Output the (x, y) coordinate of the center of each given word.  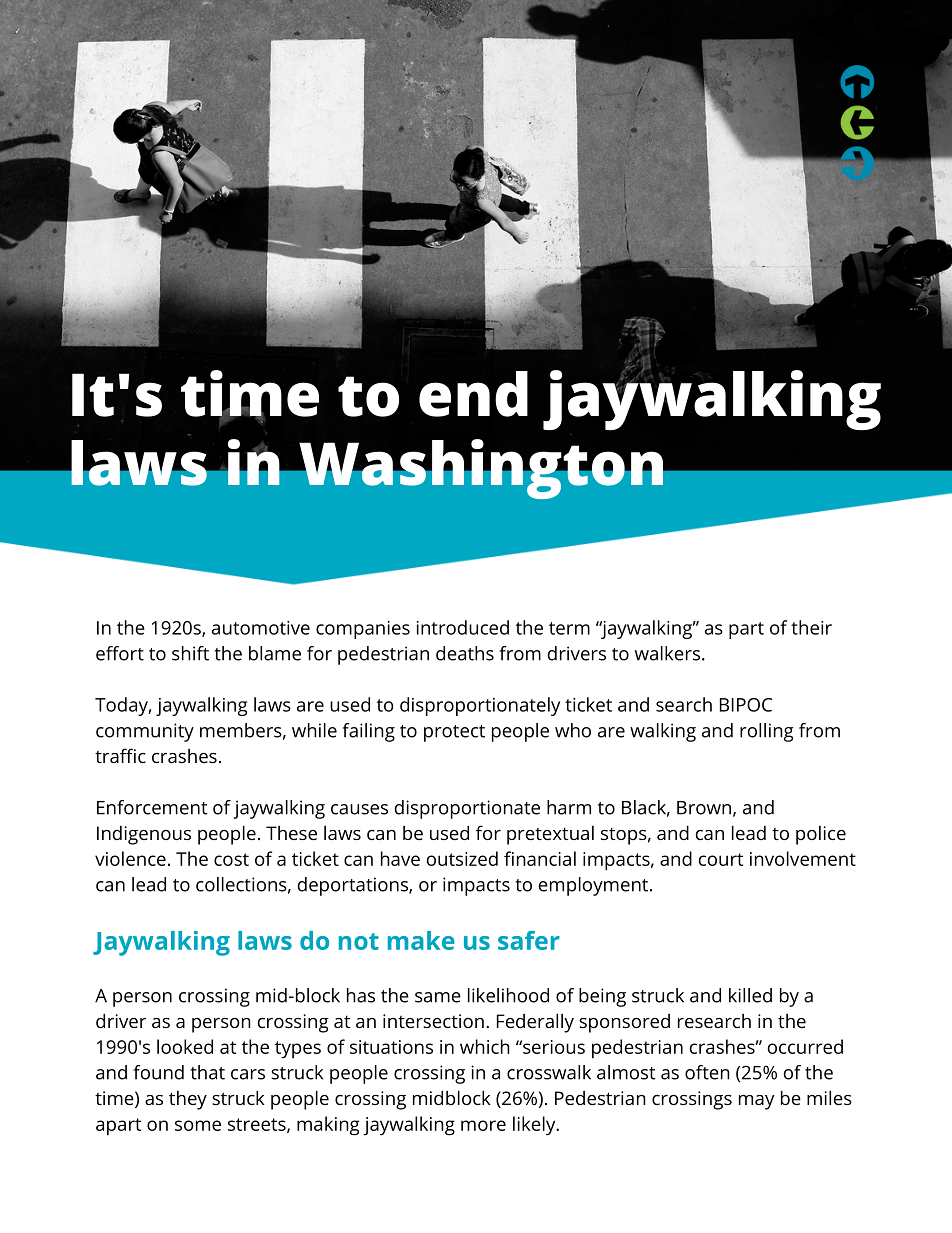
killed (750, 995)
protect (454, 733)
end (473, 394)
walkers (667, 653)
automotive (261, 628)
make (421, 940)
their (811, 627)
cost (231, 859)
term (569, 628)
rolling (767, 732)
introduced (463, 627)
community (145, 732)
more (483, 1125)
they (188, 1100)
